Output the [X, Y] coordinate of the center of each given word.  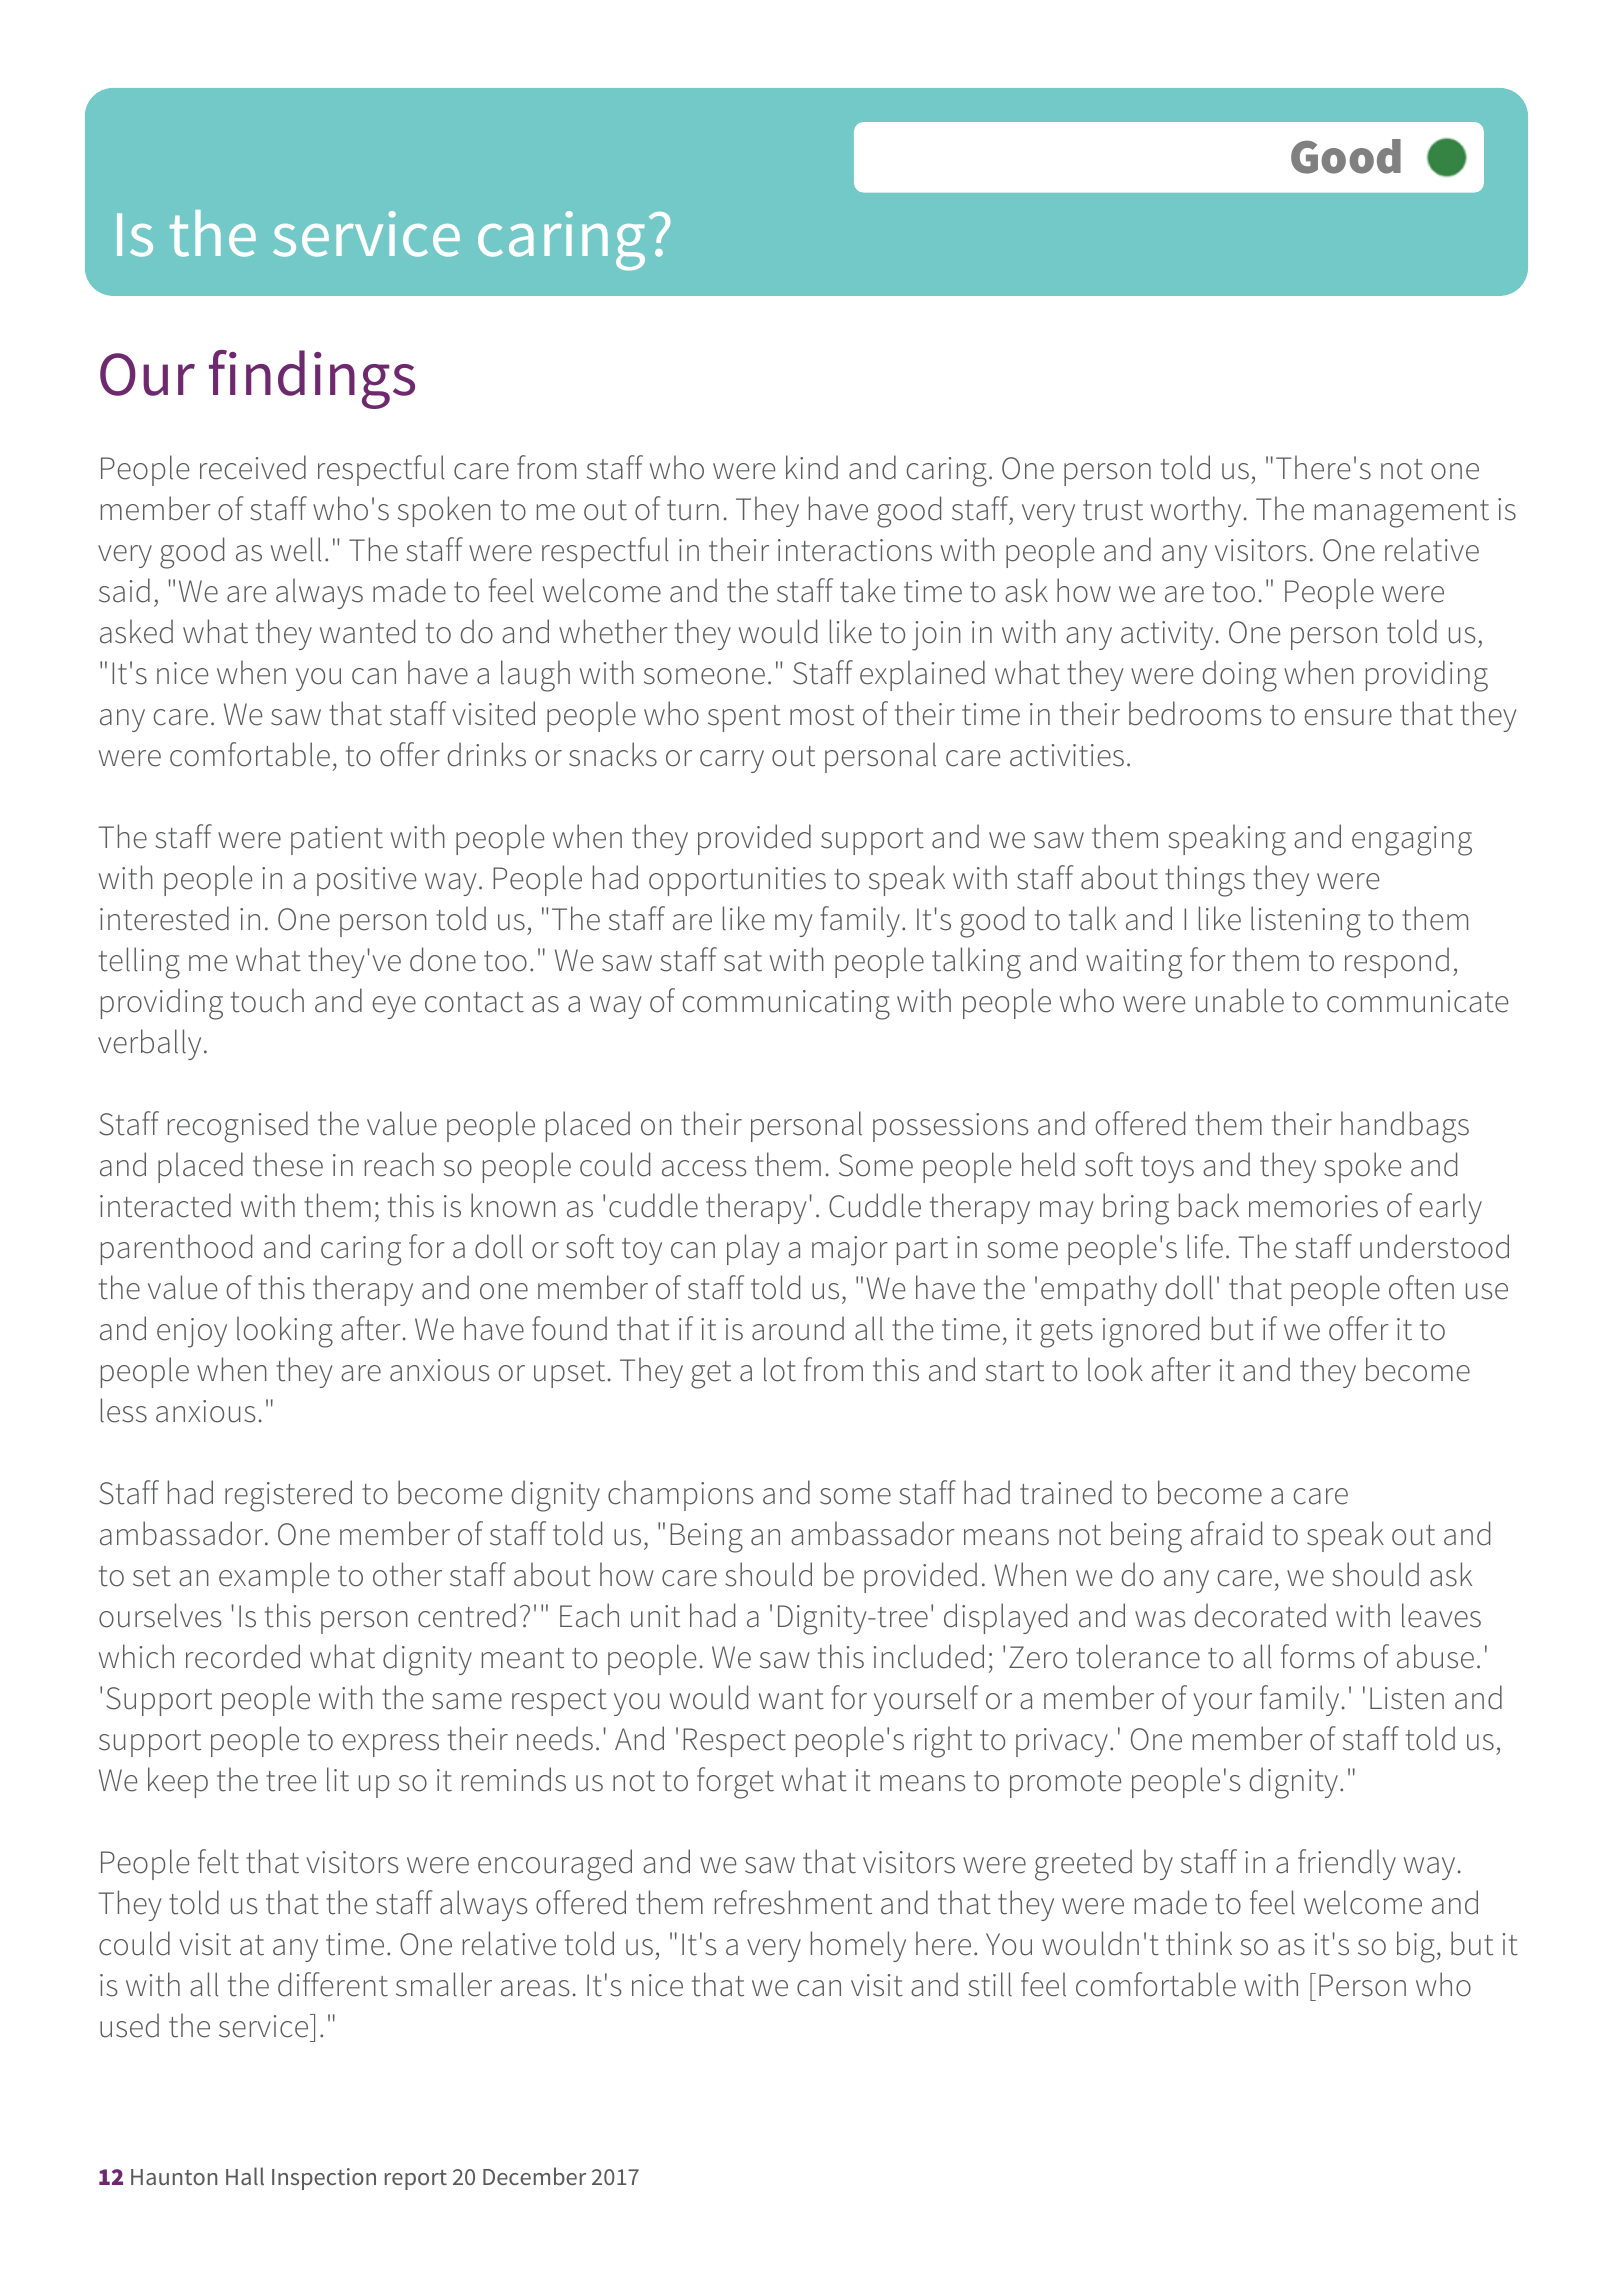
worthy [1196, 511]
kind [812, 467]
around [798, 1328]
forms [1318, 1656]
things [1205, 881]
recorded [243, 1656]
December [534, 2176]
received [253, 467]
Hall [245, 2176]
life [1205, 1246]
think [1199, 1943]
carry [732, 761]
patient [337, 840]
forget [735, 1783]
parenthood [176, 1249]
